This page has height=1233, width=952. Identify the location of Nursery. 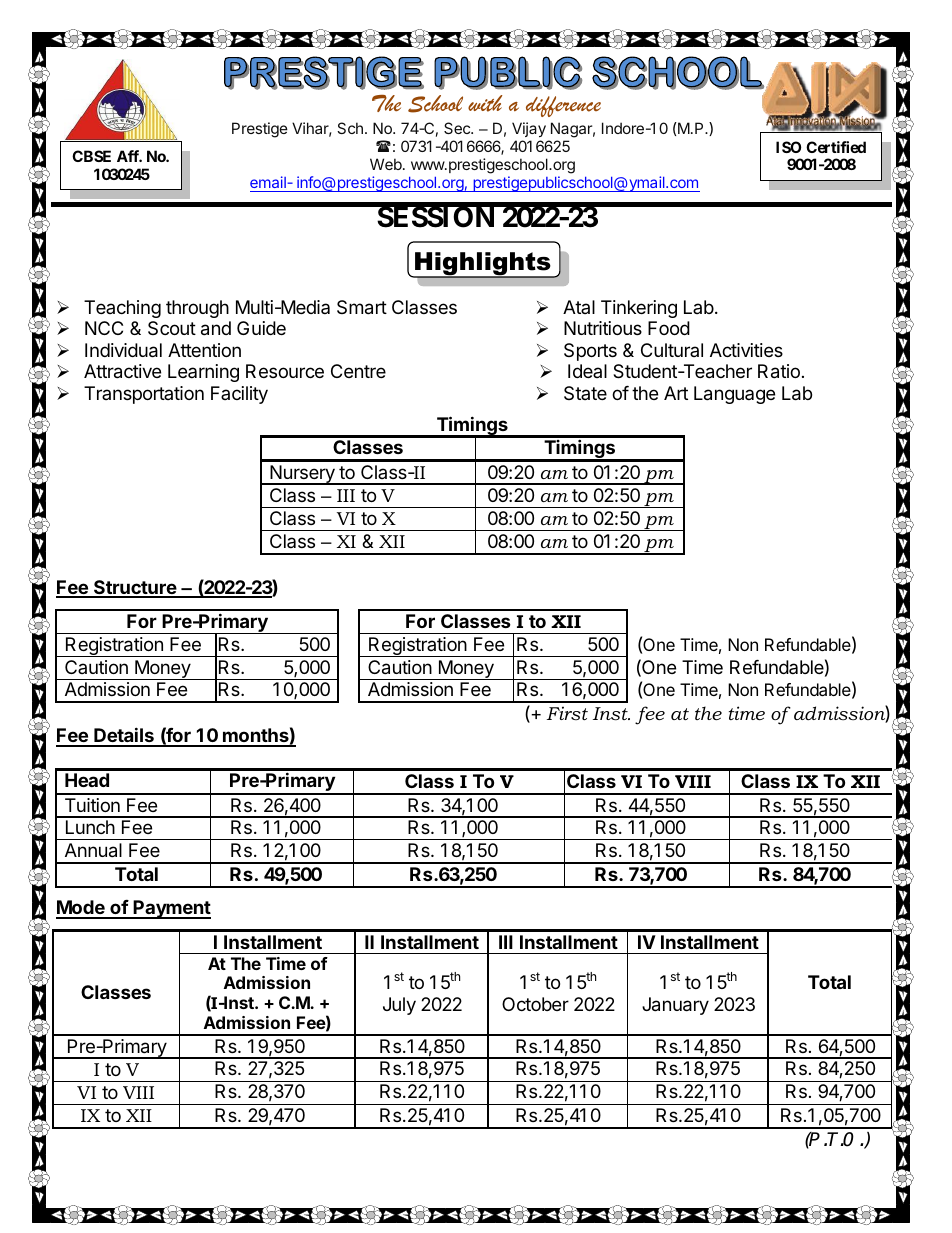
(302, 475).
